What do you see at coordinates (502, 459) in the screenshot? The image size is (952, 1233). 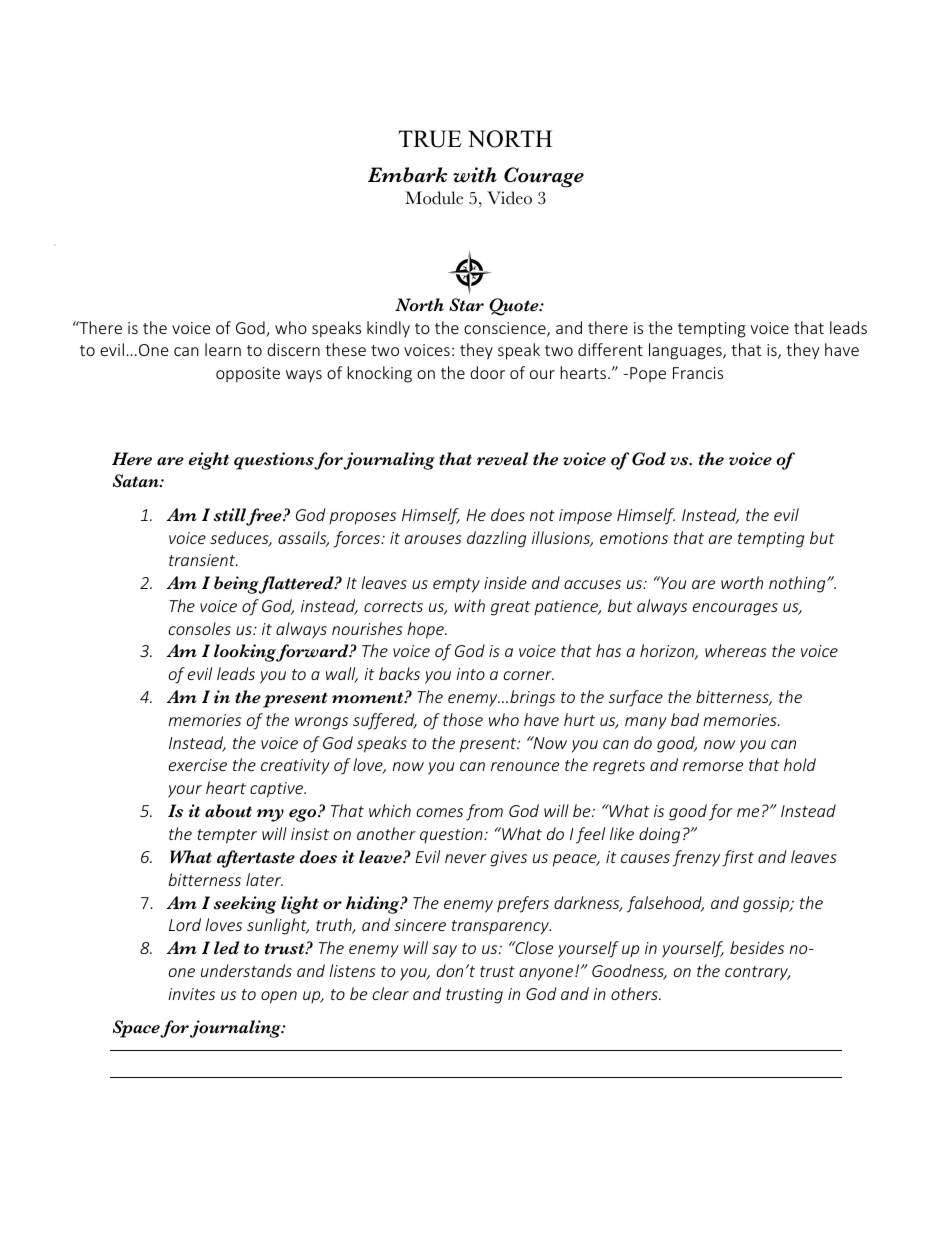 I see `reveal` at bounding box center [502, 459].
